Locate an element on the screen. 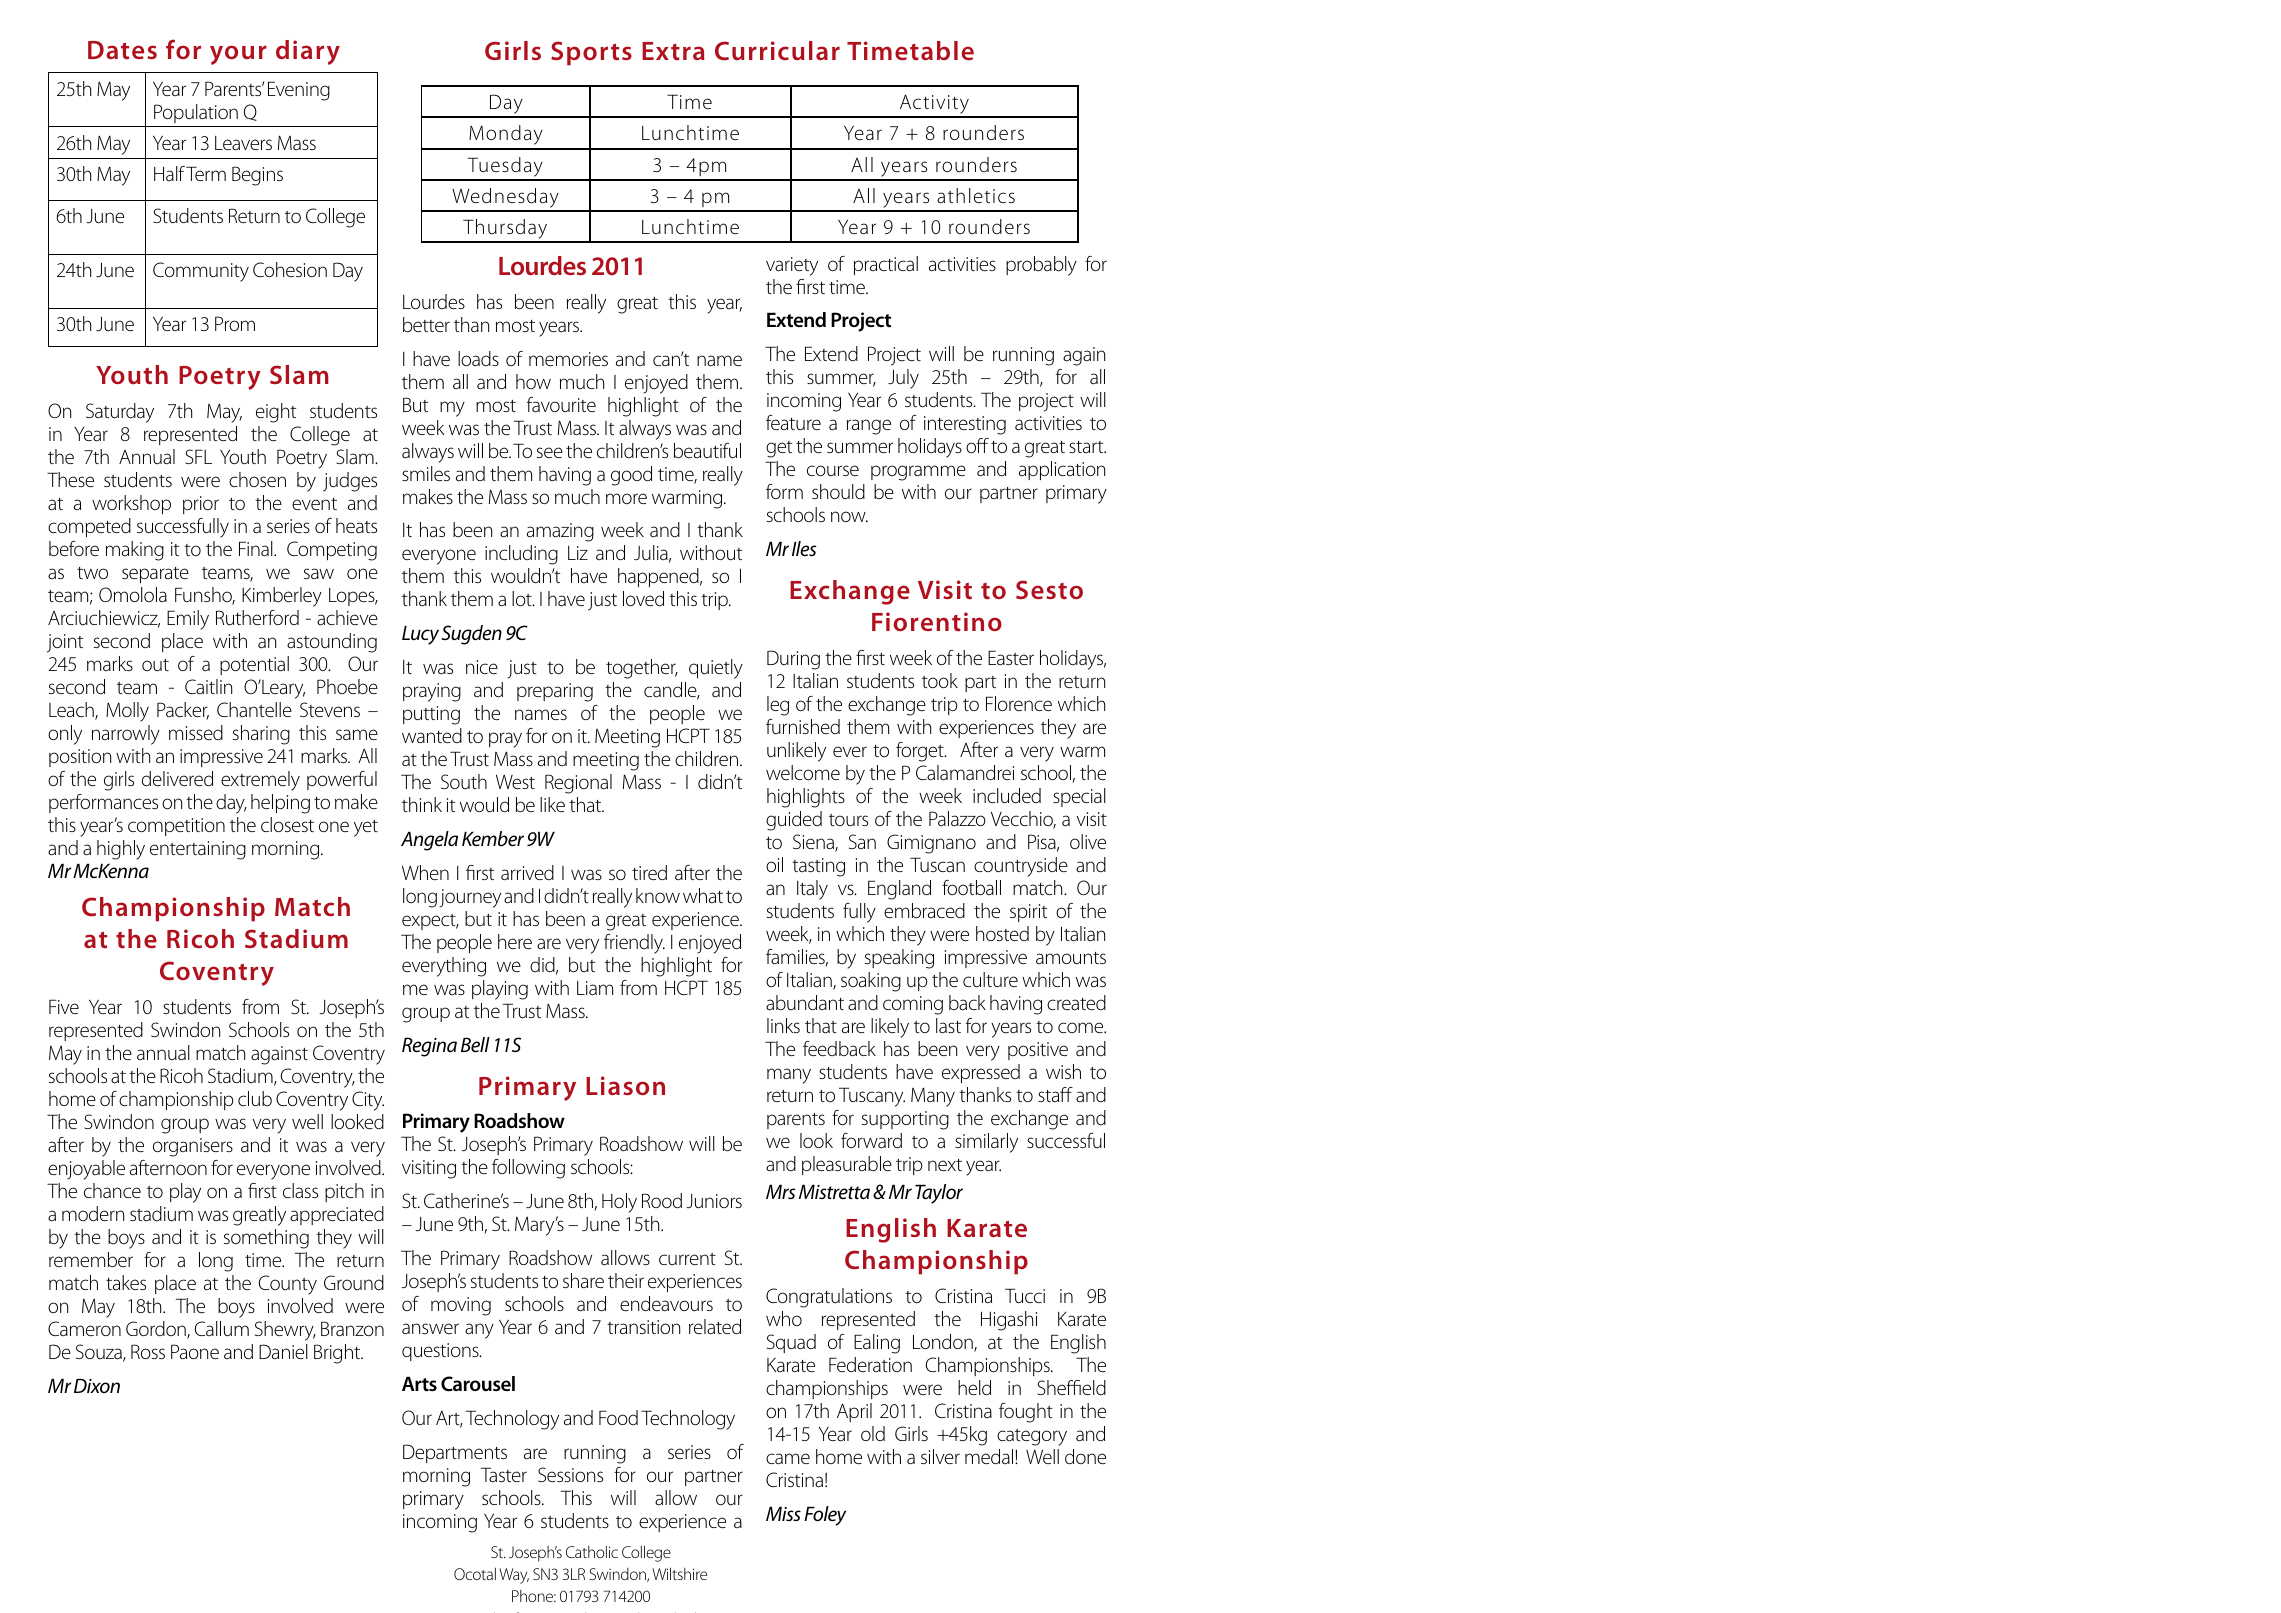 This screenshot has height=1613, width=2281. Population is located at coordinates (196, 113).
